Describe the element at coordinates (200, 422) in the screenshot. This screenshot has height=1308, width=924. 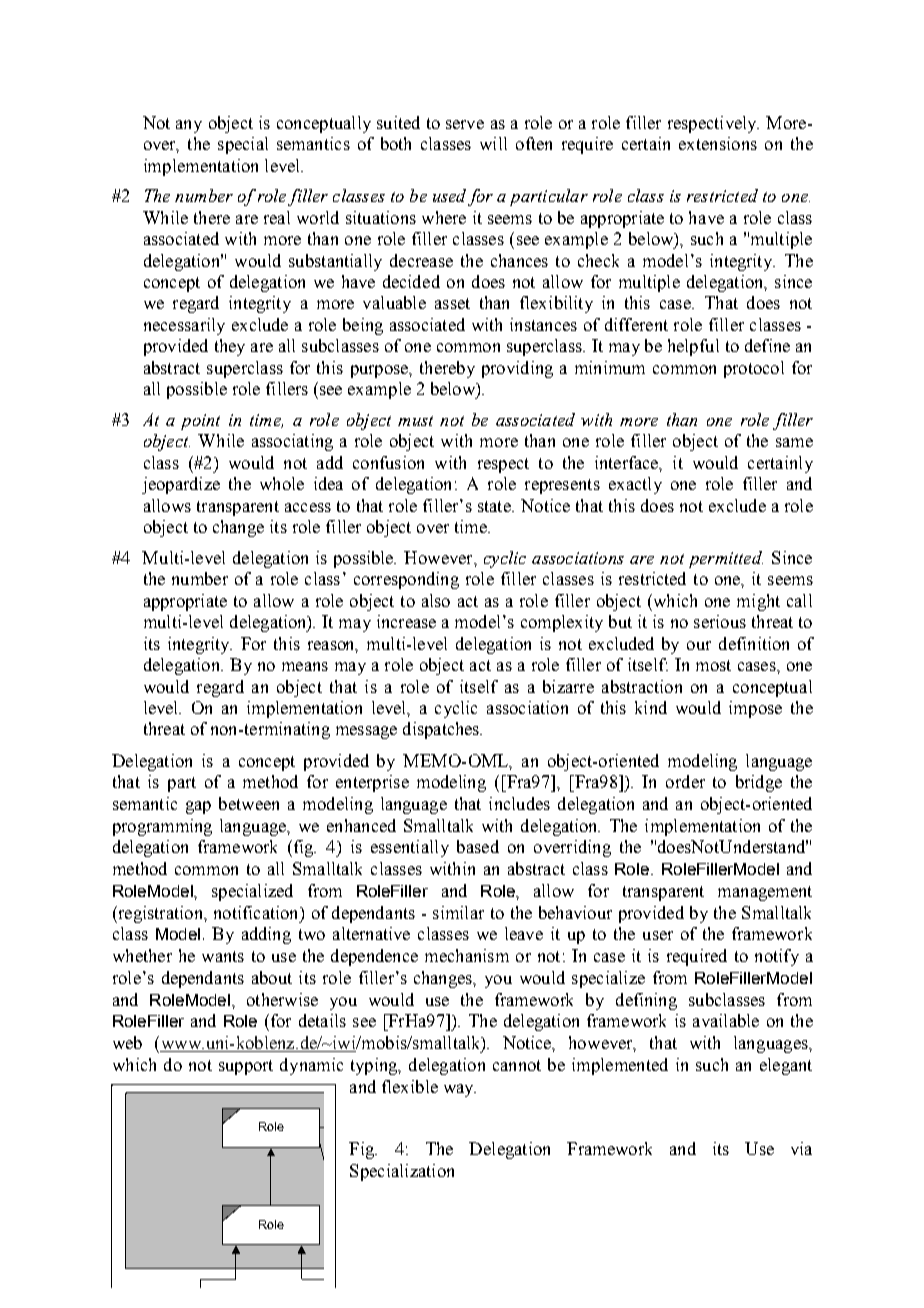
I see `point` at that location.
